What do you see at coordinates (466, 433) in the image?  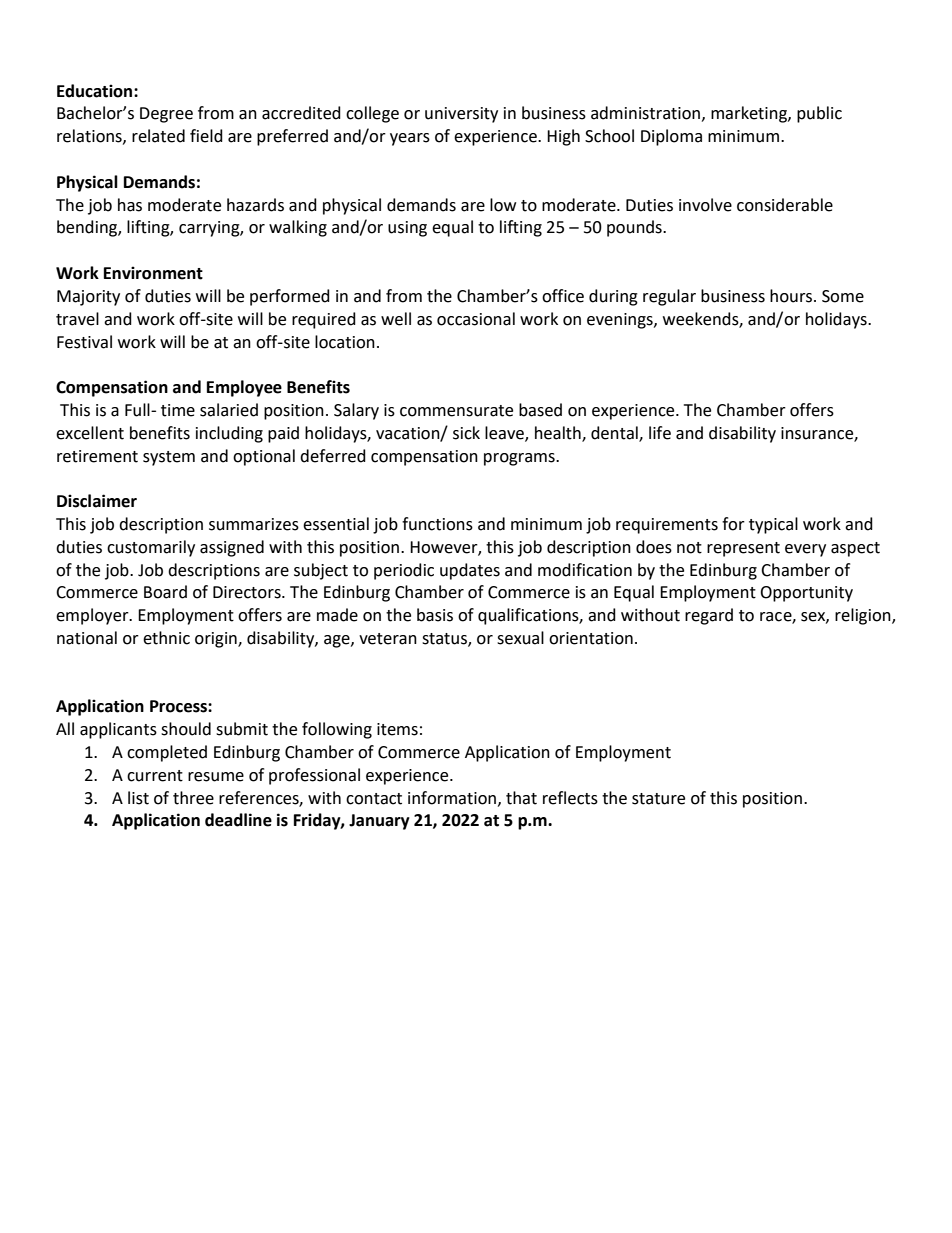 I see `sick` at bounding box center [466, 433].
